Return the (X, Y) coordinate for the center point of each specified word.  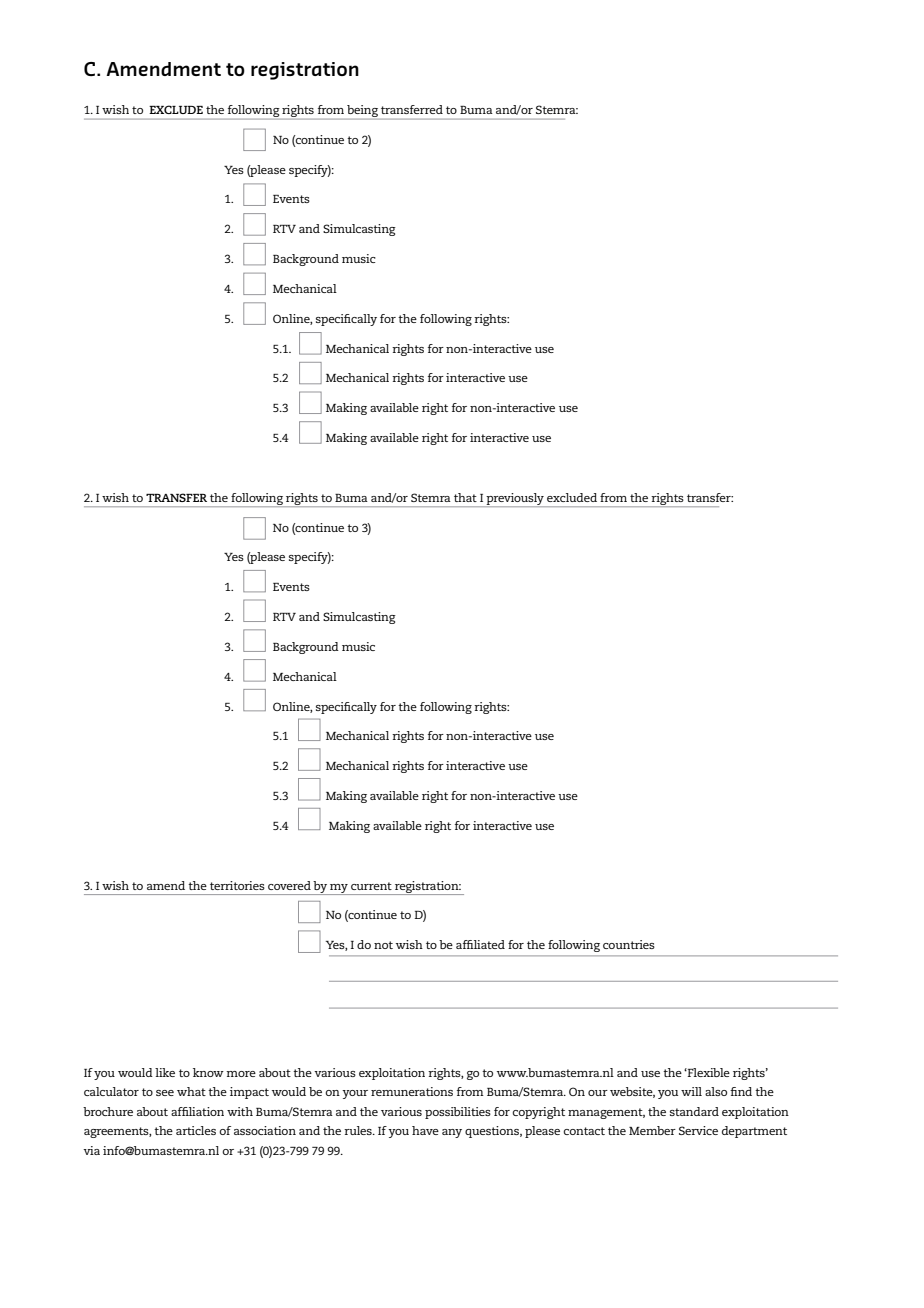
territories (237, 885)
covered (289, 885)
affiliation (197, 1111)
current (371, 886)
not (383, 945)
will (691, 1091)
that (465, 497)
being (362, 111)
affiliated (480, 944)
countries (629, 944)
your (355, 1094)
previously (515, 500)
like (165, 1072)
